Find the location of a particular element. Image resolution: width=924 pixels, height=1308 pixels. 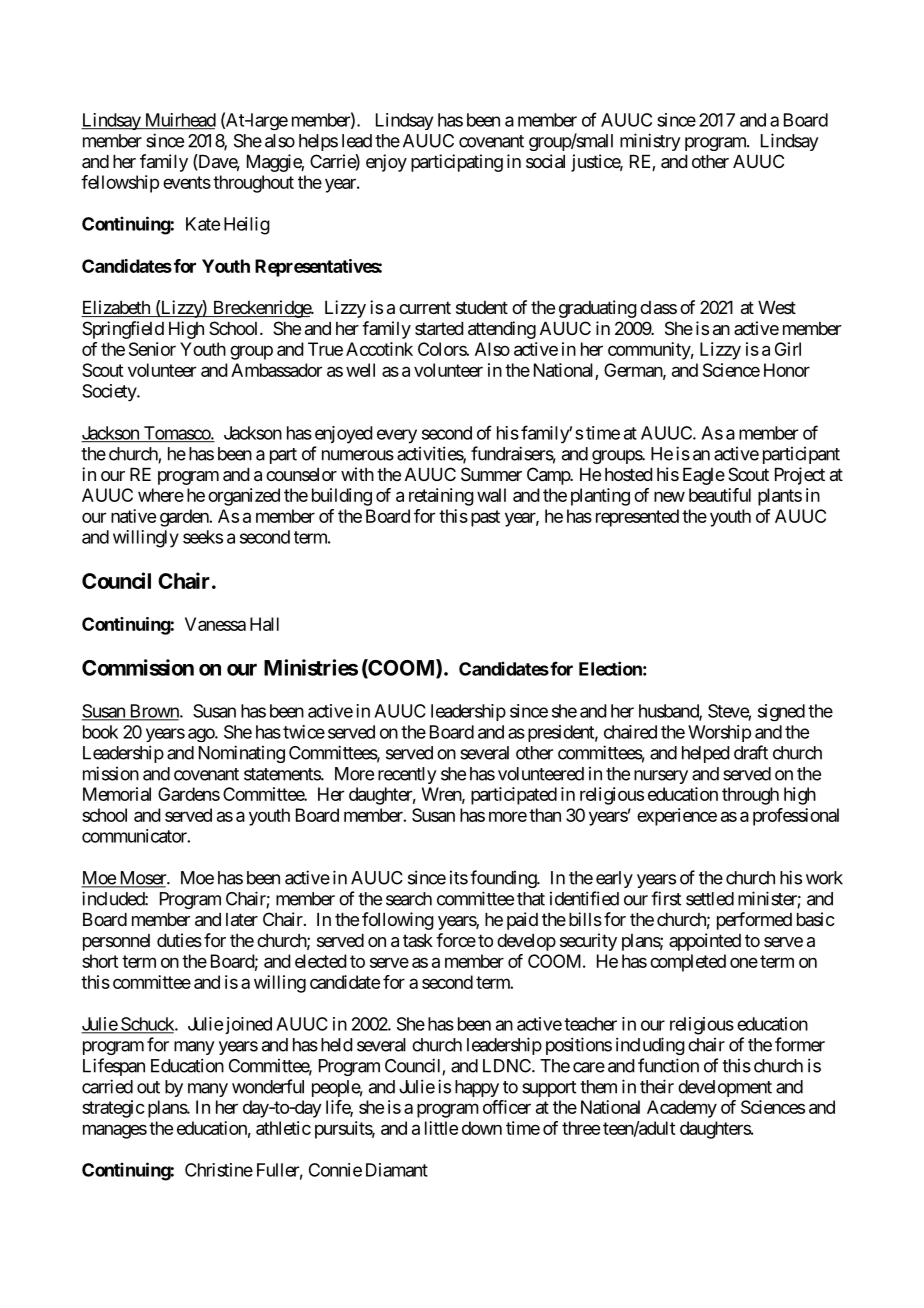

beautiful is located at coordinates (720, 495).
